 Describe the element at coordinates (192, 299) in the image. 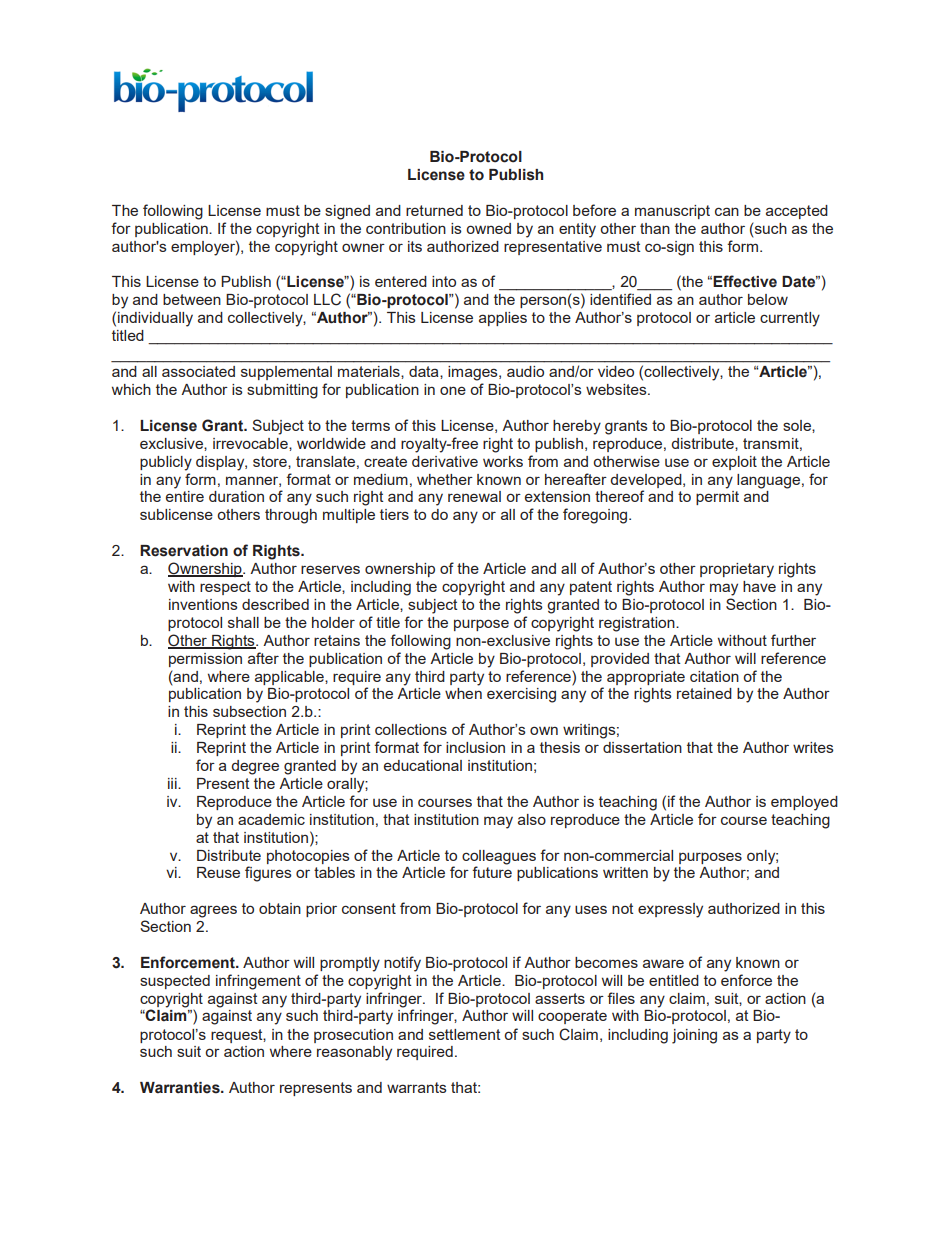

I see `between` at that location.
